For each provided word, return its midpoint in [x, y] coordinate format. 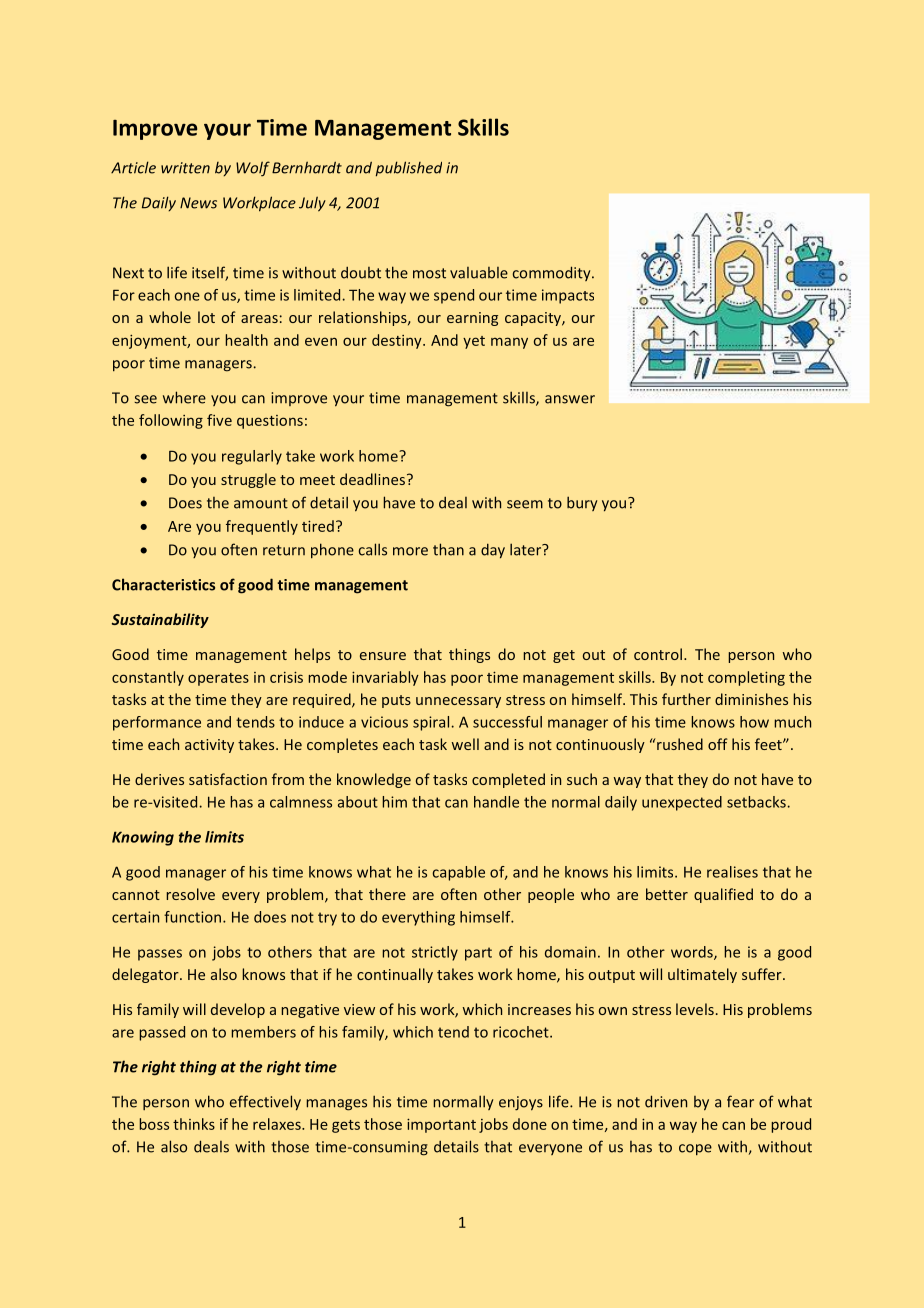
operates [218, 679]
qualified [723, 895]
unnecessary [458, 702]
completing [746, 678]
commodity [553, 273]
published [409, 169]
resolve [190, 894]
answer [570, 399]
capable [459, 873]
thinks [194, 1124]
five [219, 420]
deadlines [372, 479]
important [441, 1125]
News [198, 203]
